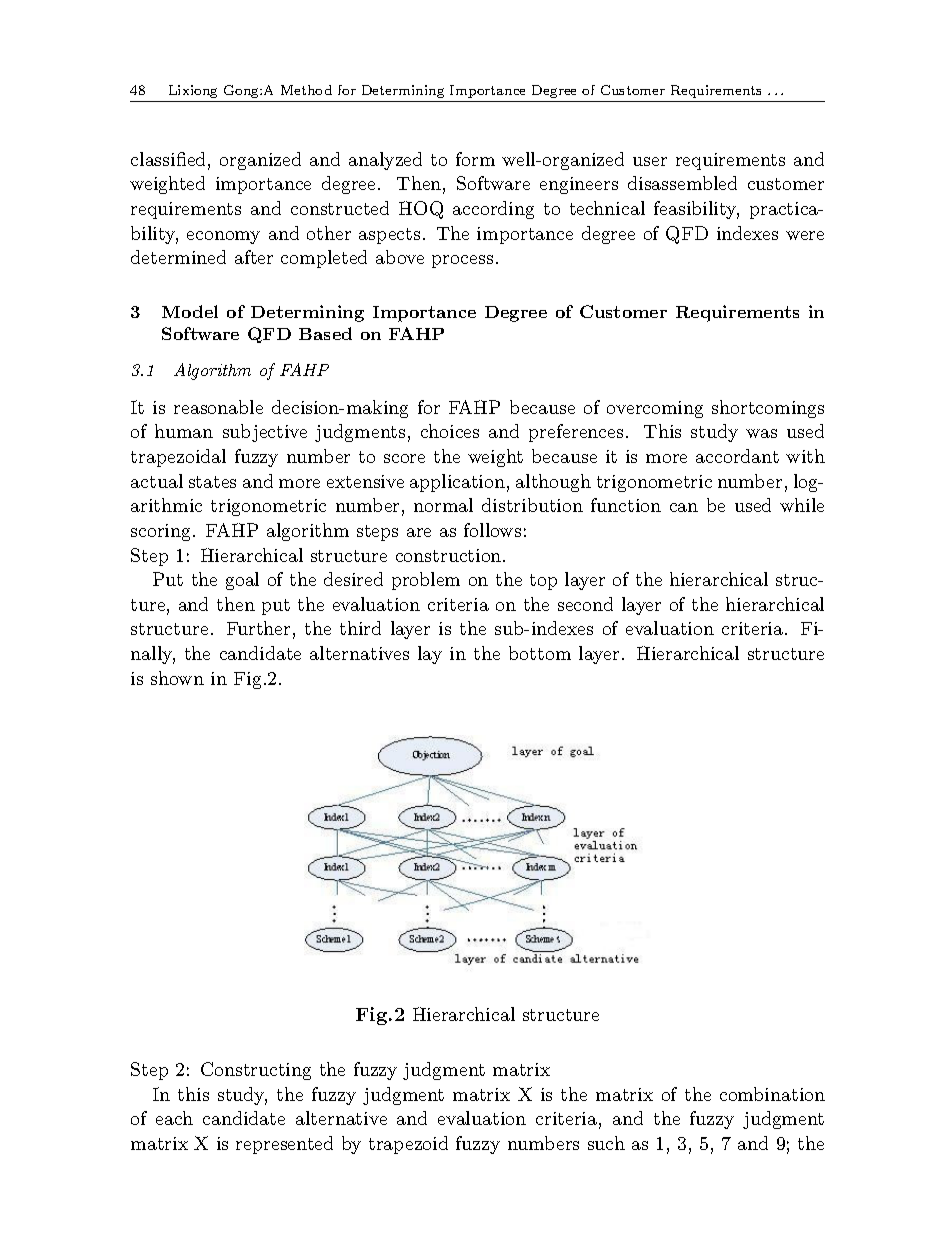  What do you see at coordinates (174, 1118) in the screenshot?
I see `each` at bounding box center [174, 1118].
